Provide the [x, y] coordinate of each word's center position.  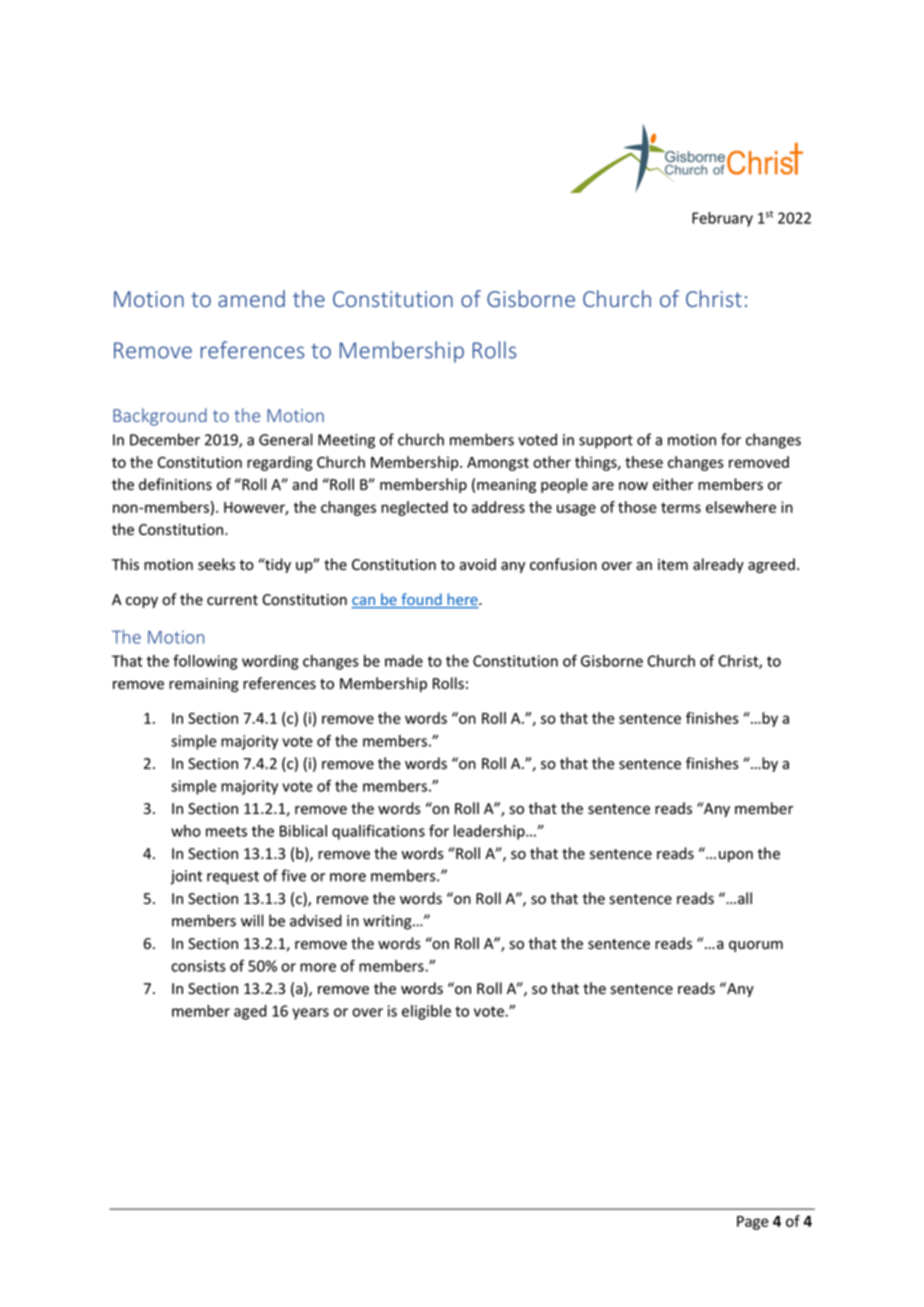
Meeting [346, 441]
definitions [175, 484]
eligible [426, 1012]
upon [736, 856]
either [673, 484]
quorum [756, 946]
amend [251, 298]
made [404, 661]
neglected [414, 508]
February [722, 219]
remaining [204, 685]
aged [250, 1012]
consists [198, 966]
